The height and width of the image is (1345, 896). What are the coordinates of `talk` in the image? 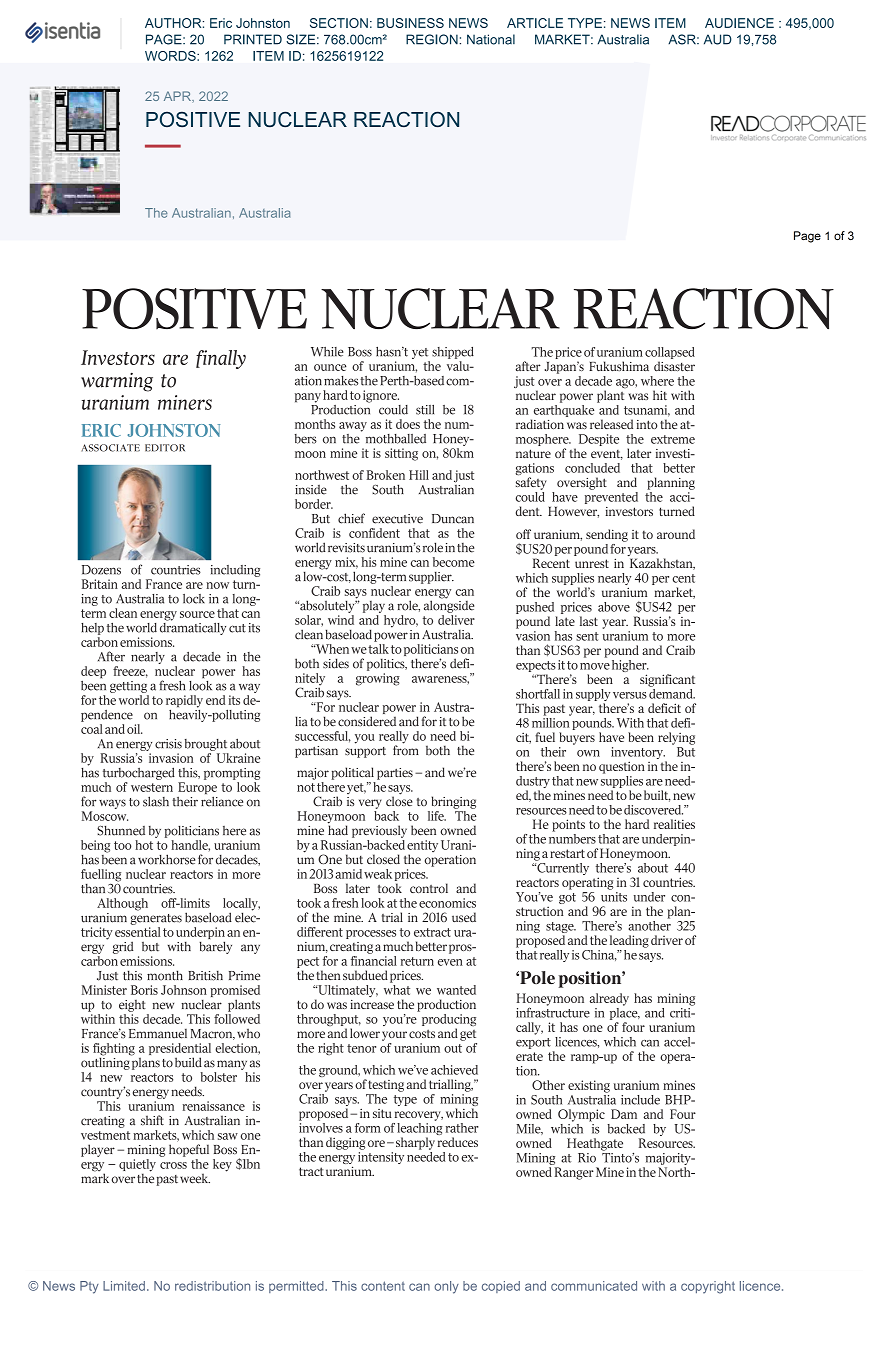 It's located at (378, 649).
